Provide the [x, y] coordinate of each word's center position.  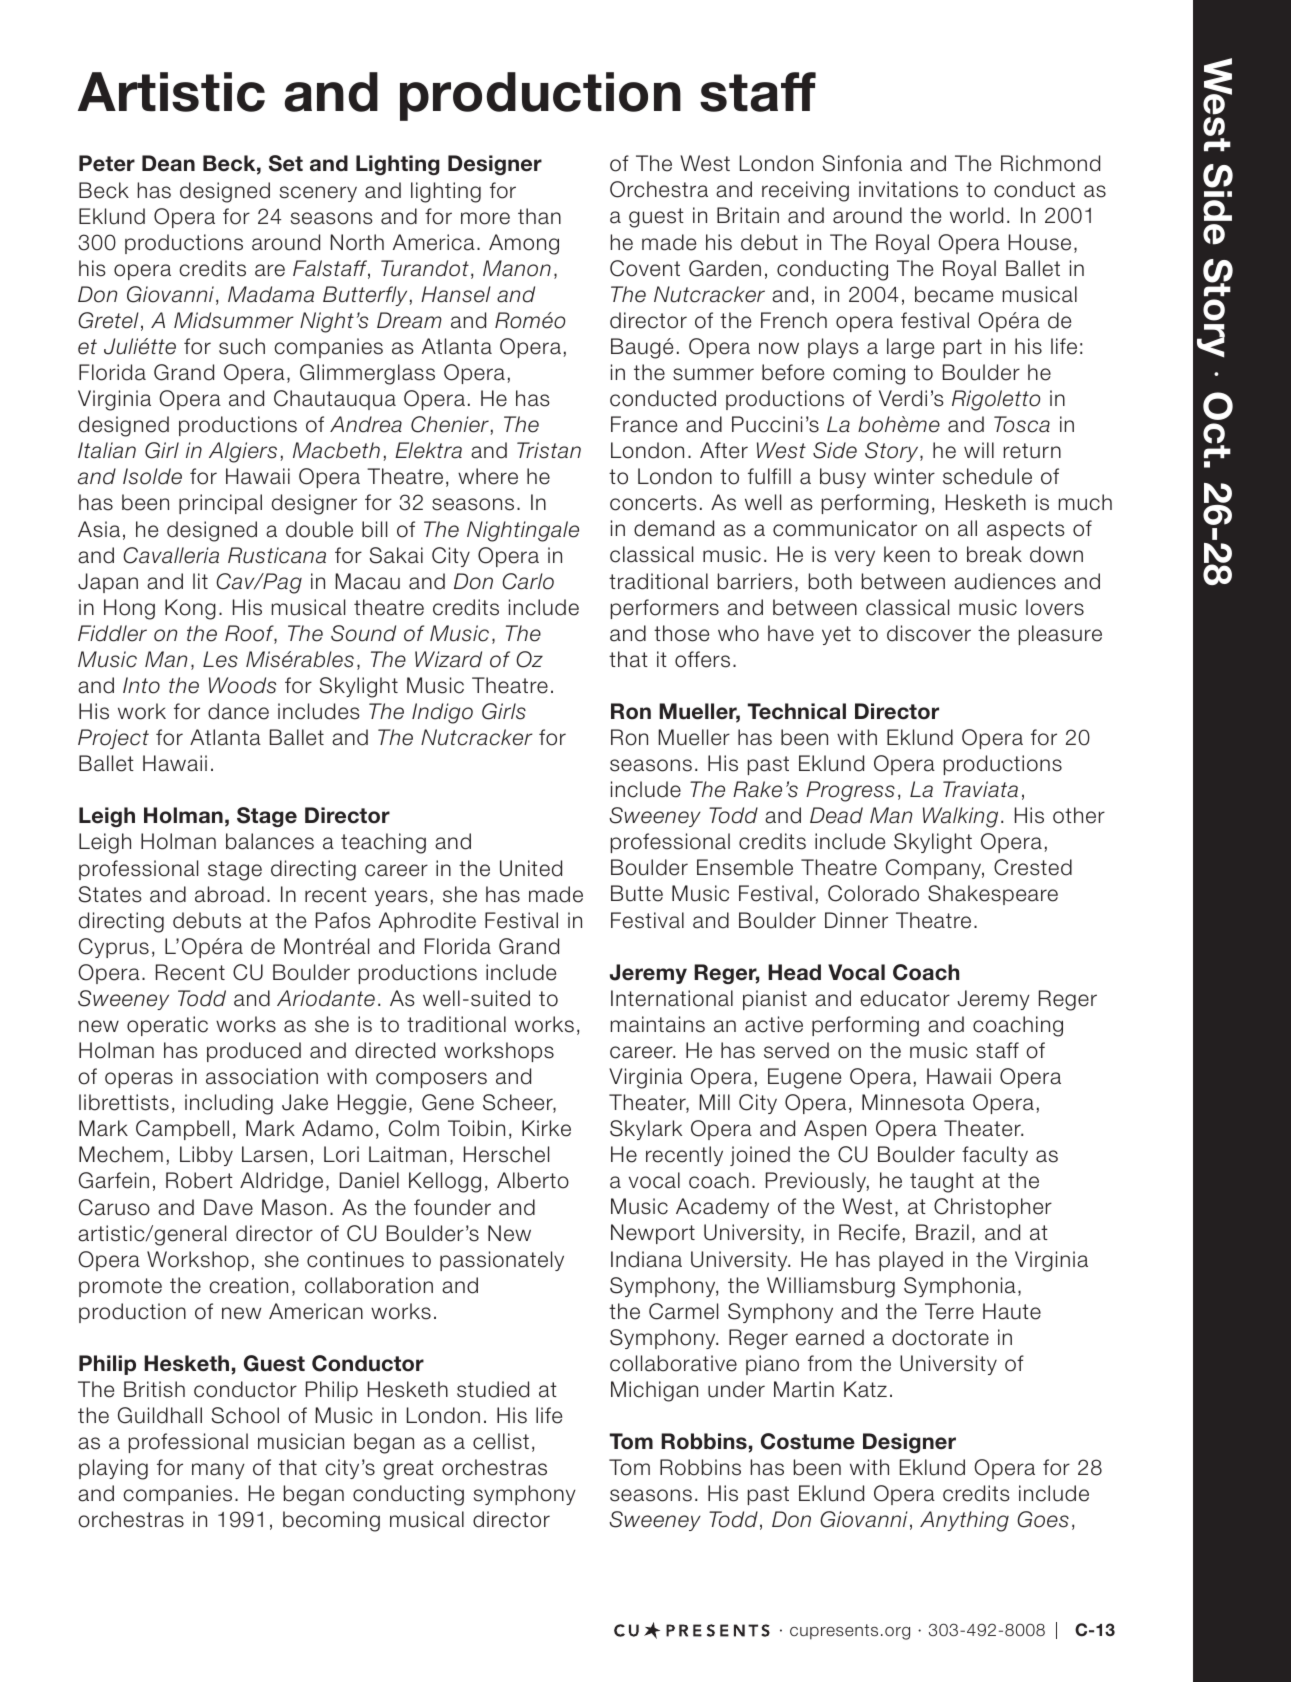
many [218, 1471]
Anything [964, 1521]
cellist [501, 1441]
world [976, 215]
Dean [168, 163]
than [539, 216]
